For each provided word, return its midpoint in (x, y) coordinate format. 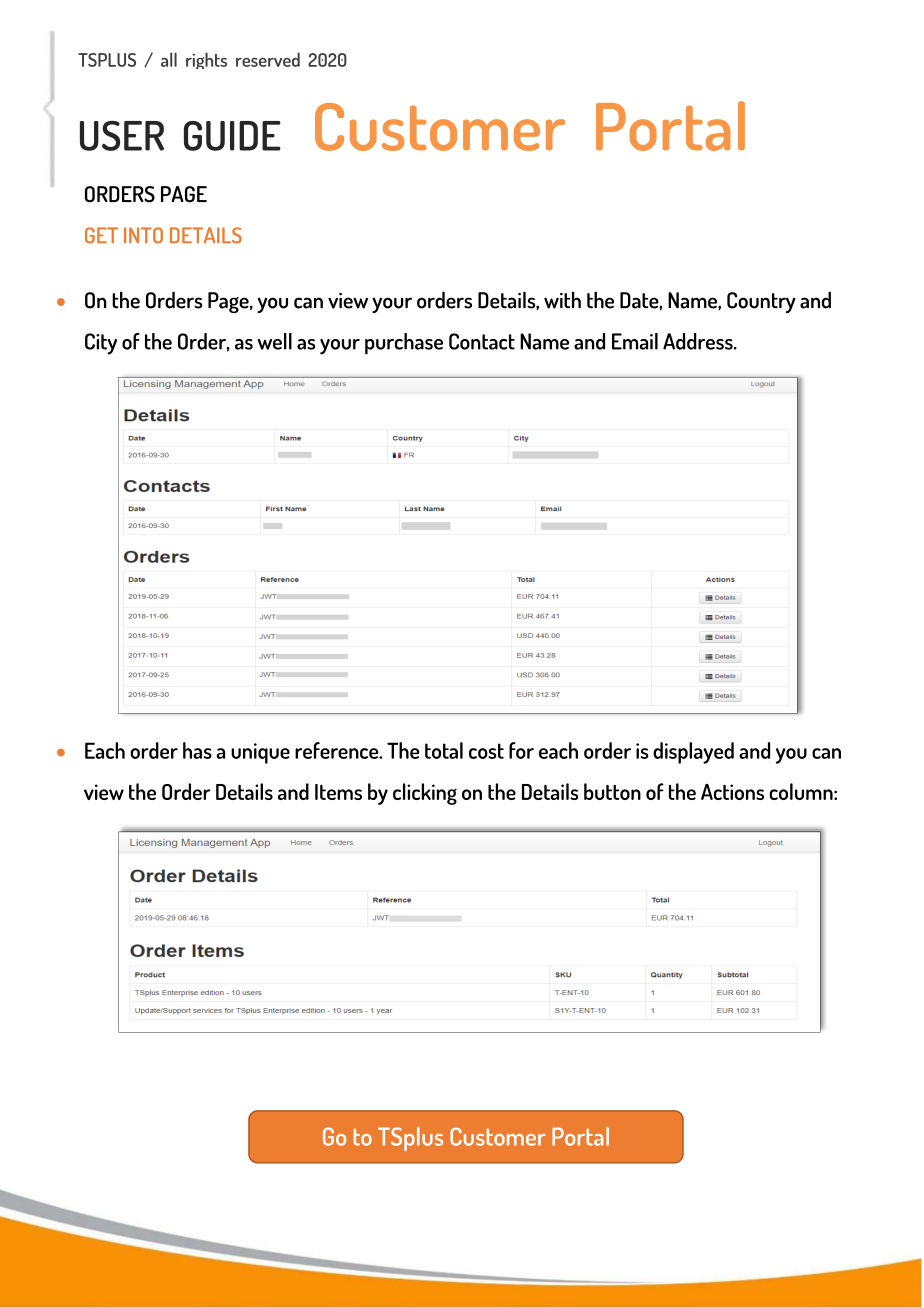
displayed (693, 753)
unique (260, 753)
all (169, 59)
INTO (143, 235)
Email (635, 341)
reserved (268, 59)
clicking (425, 794)
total (444, 750)
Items (338, 792)
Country (761, 302)
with (562, 300)
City (101, 344)
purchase (404, 344)
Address (699, 341)
